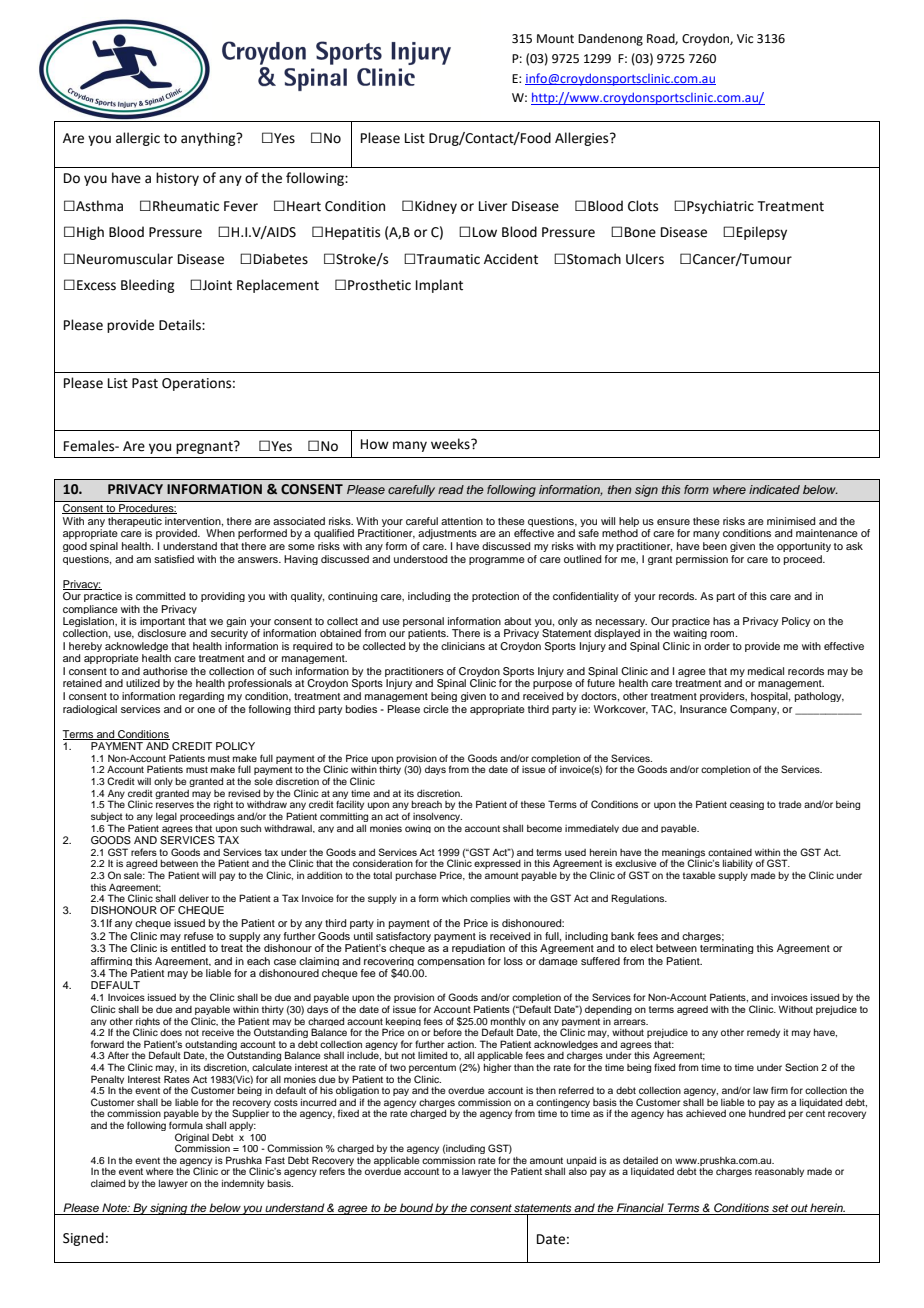  What do you see at coordinates (610, 39) in the image?
I see `Dandenong` at bounding box center [610, 39].
